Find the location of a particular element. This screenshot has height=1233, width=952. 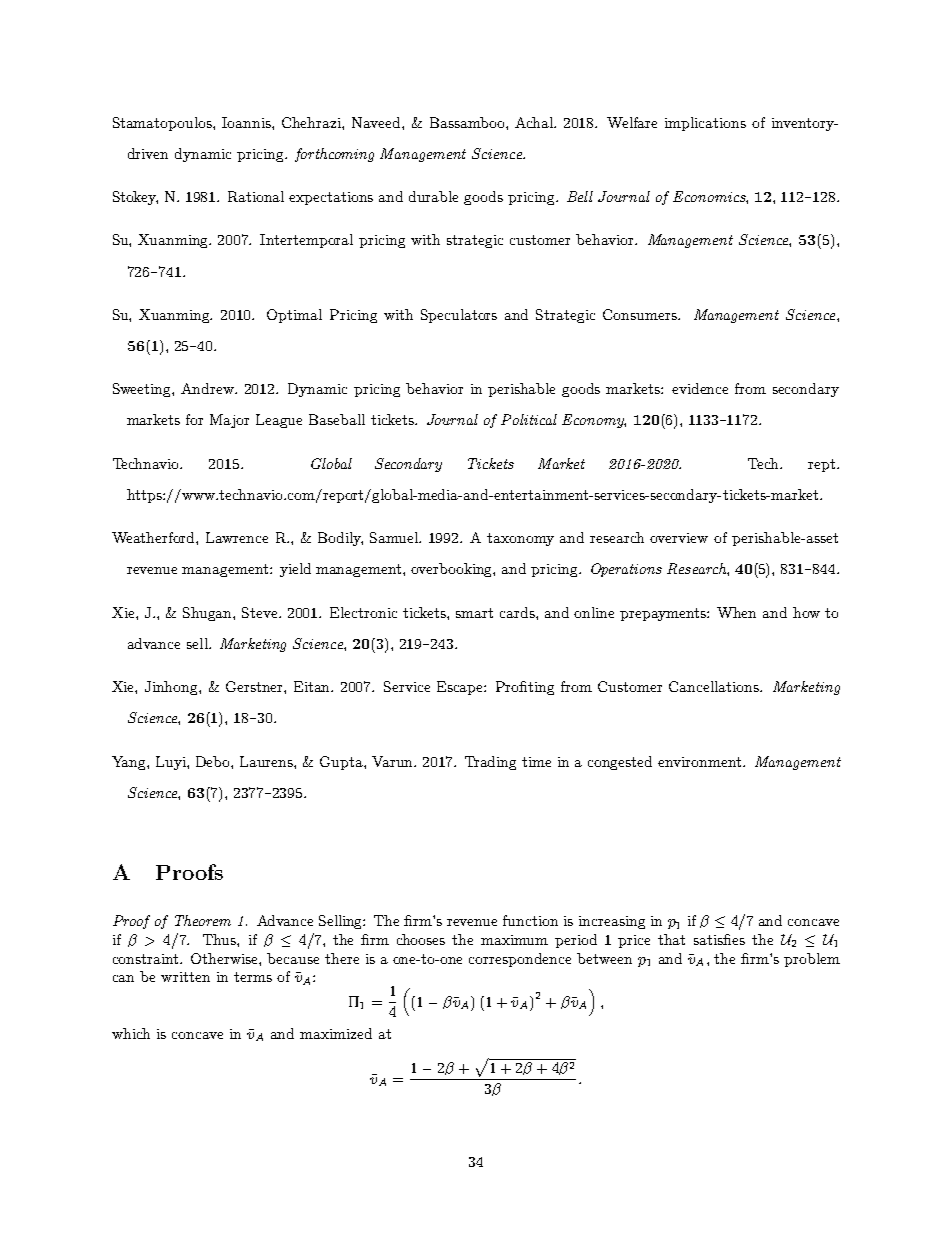

evidence is located at coordinates (700, 388).
